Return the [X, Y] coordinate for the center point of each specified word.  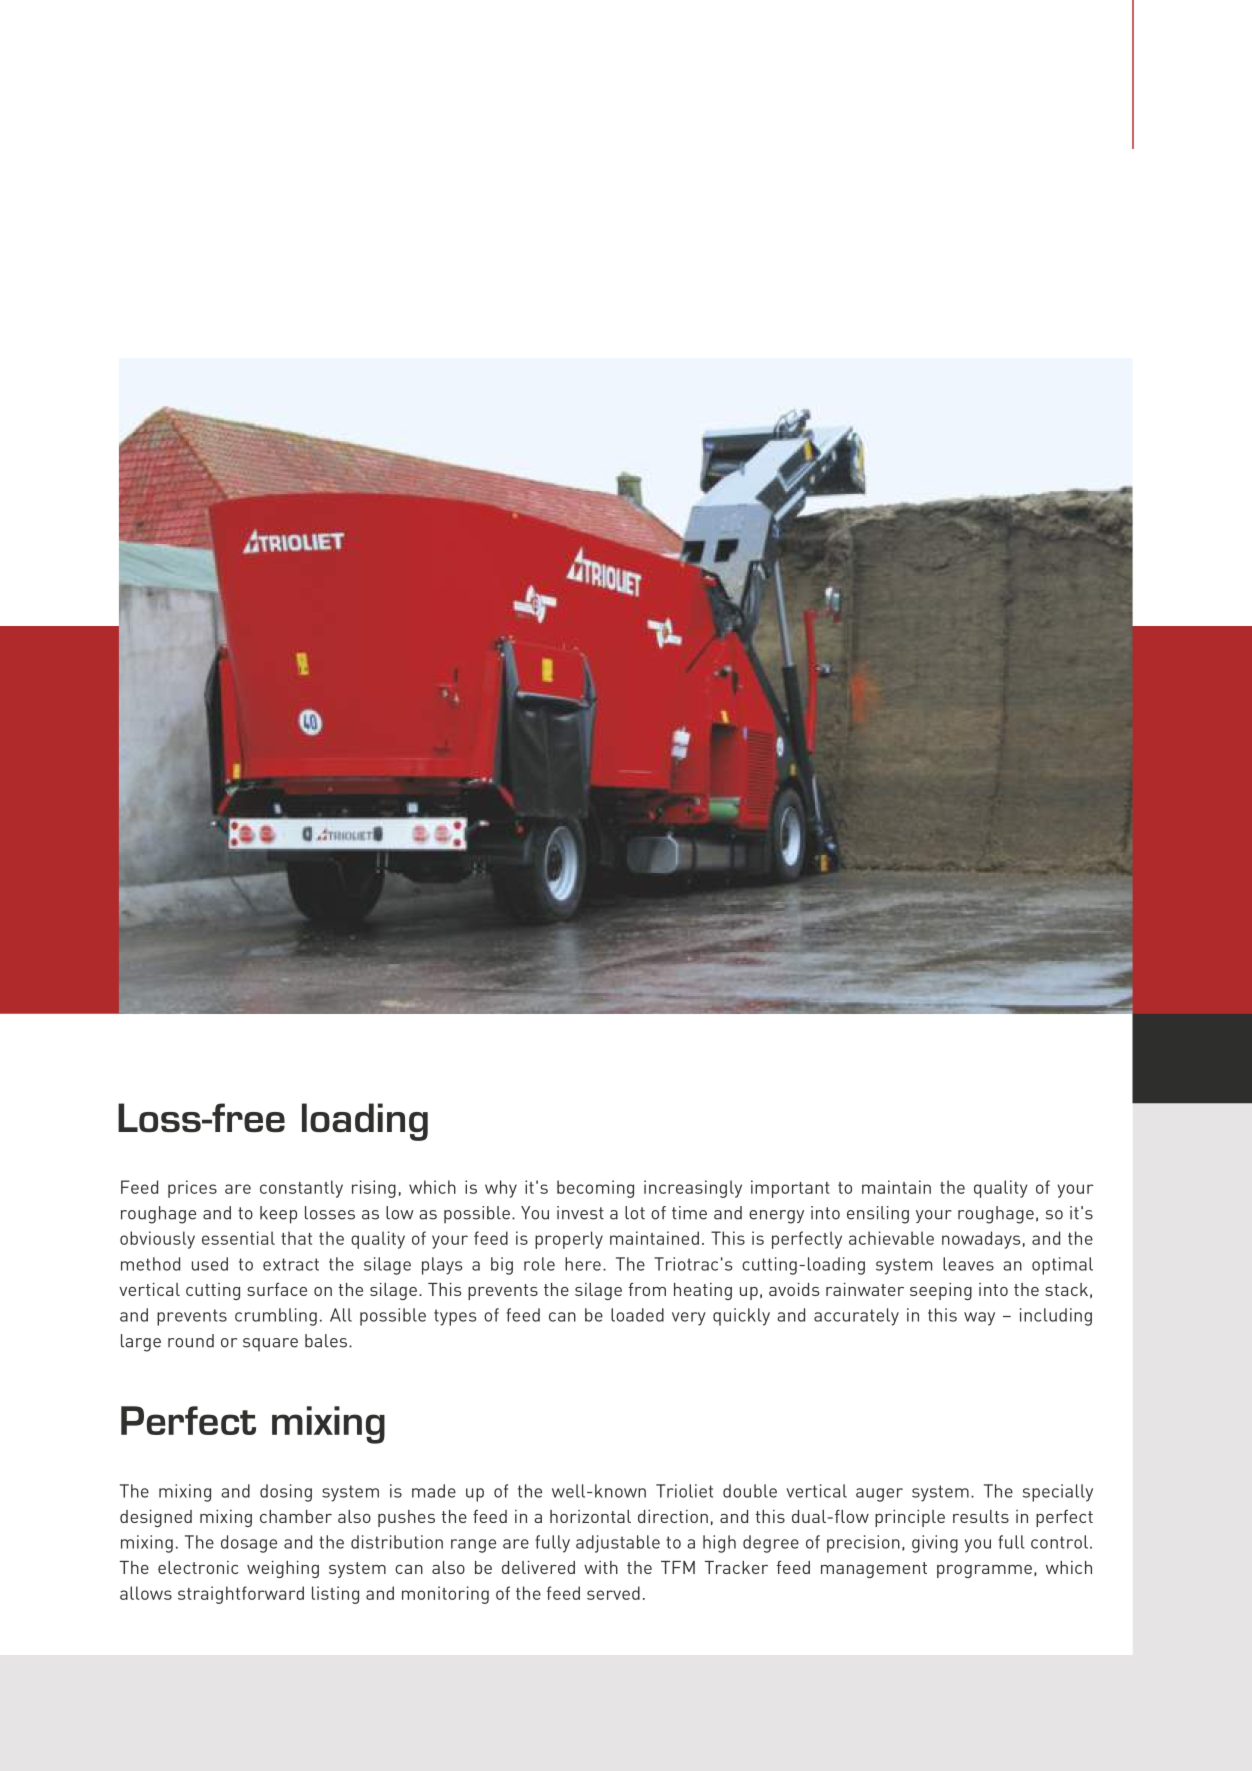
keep [278, 1215]
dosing [286, 1493]
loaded [637, 1315]
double [750, 1491]
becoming [595, 1189]
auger [879, 1495]
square [270, 1344]
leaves [968, 1264]
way [979, 1319]
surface [277, 1289]
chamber [296, 1516]
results [981, 1516]
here [583, 1264]
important [790, 1189]
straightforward [241, 1595]
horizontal [590, 1516]
